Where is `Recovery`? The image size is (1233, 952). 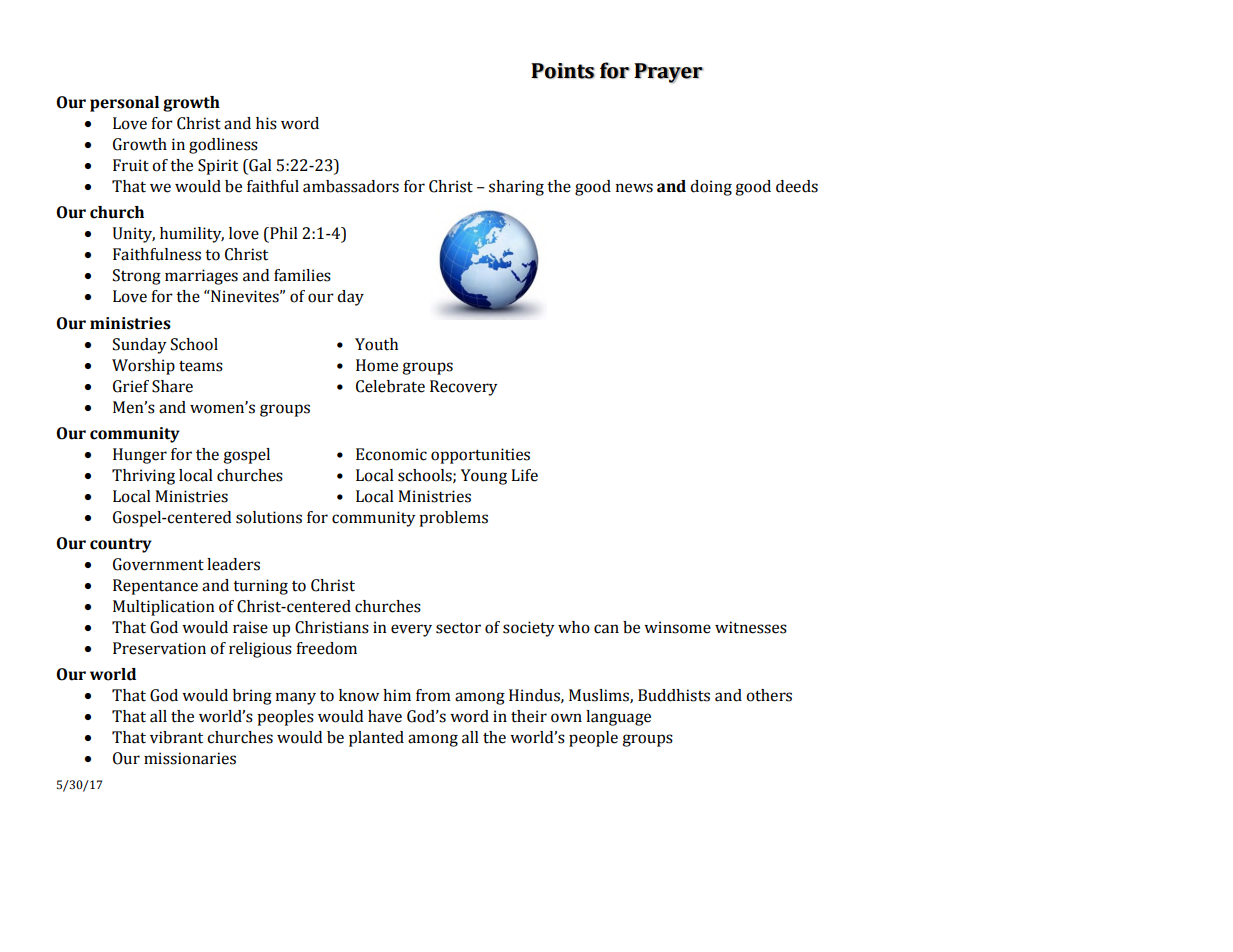 Recovery is located at coordinates (464, 388).
